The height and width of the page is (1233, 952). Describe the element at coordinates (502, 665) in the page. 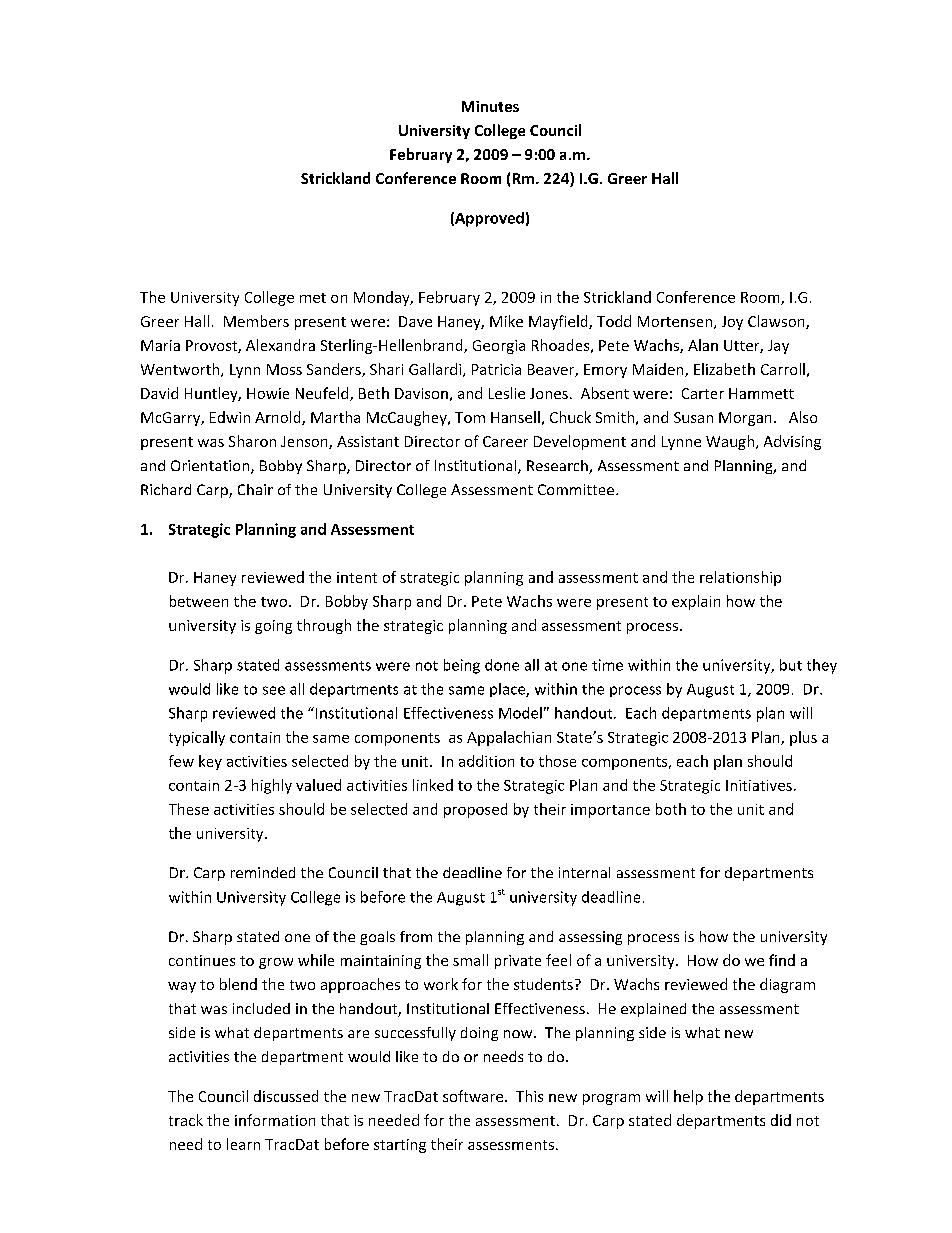

I see `done` at that location.
